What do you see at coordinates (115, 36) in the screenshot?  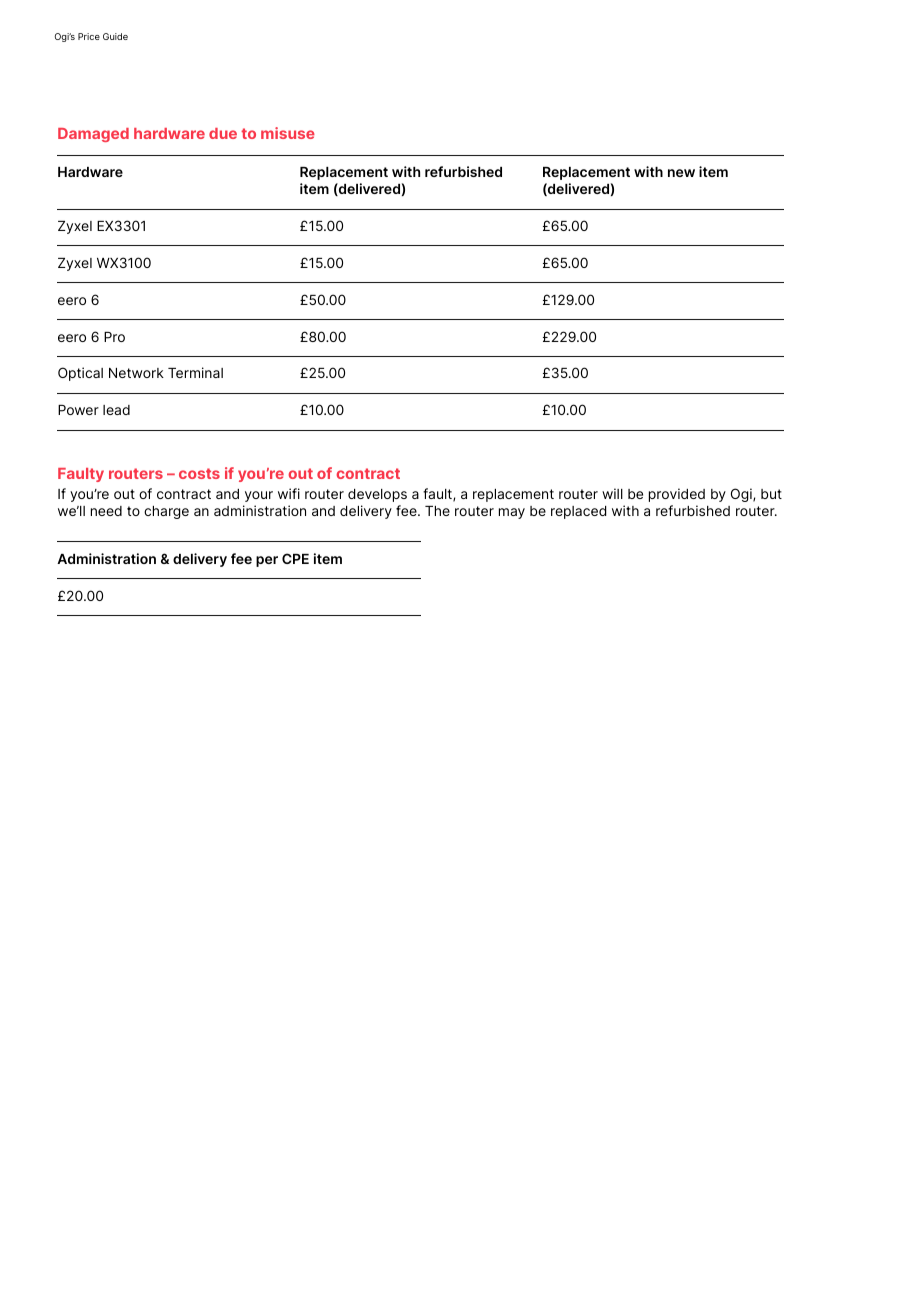 I see `Guide` at bounding box center [115, 36].
